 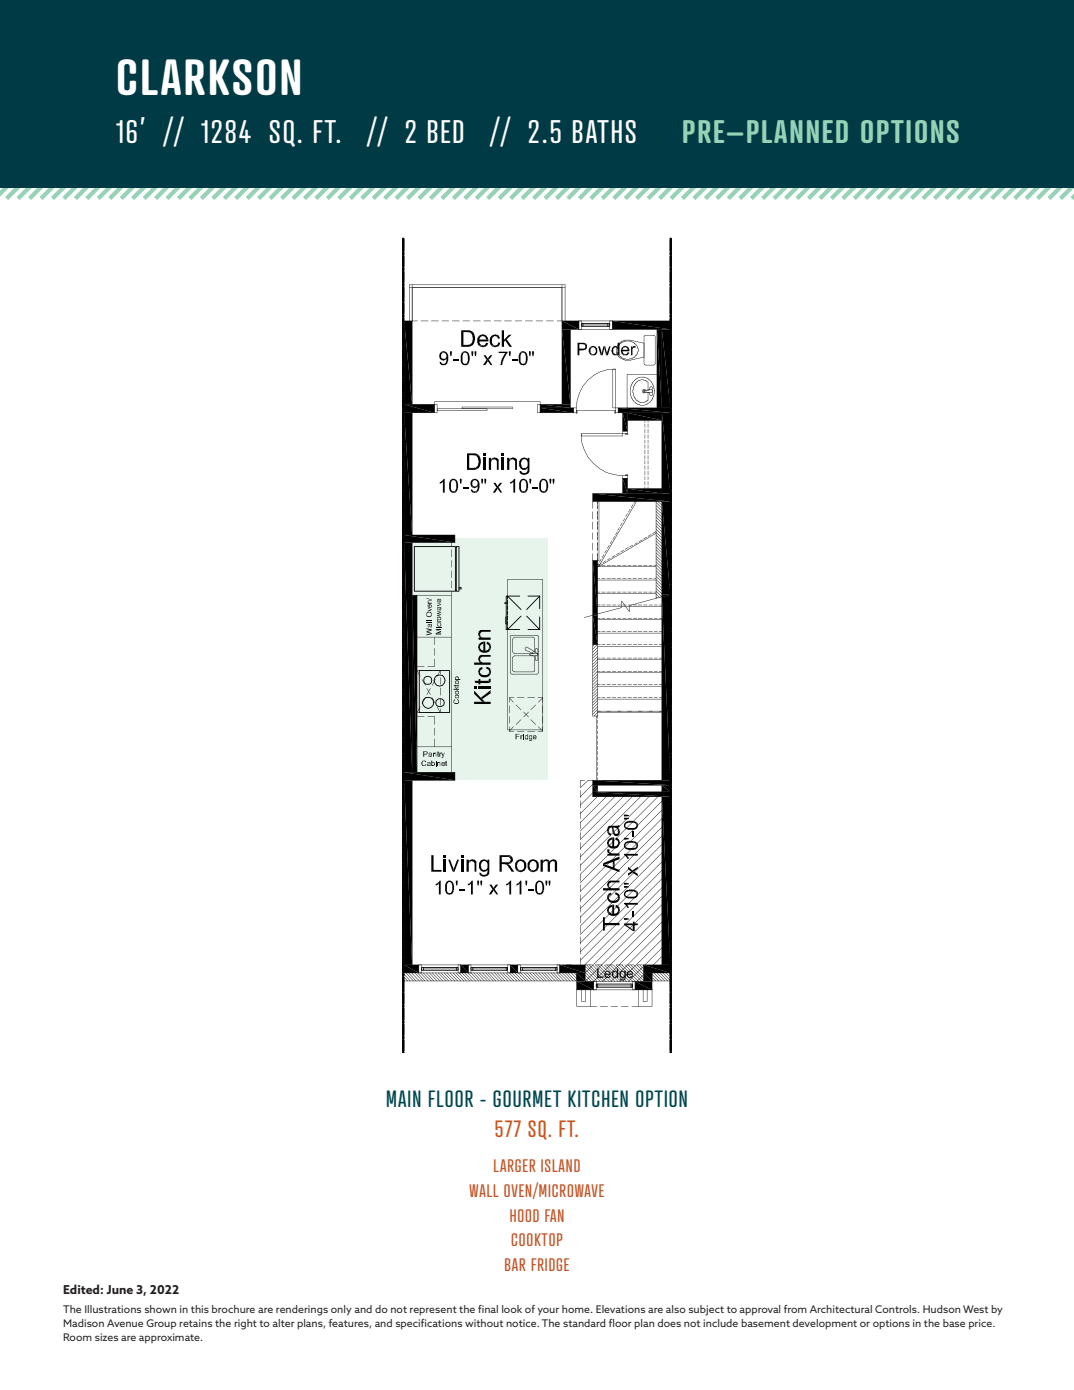 I want to click on BED, so click(x=445, y=131).
